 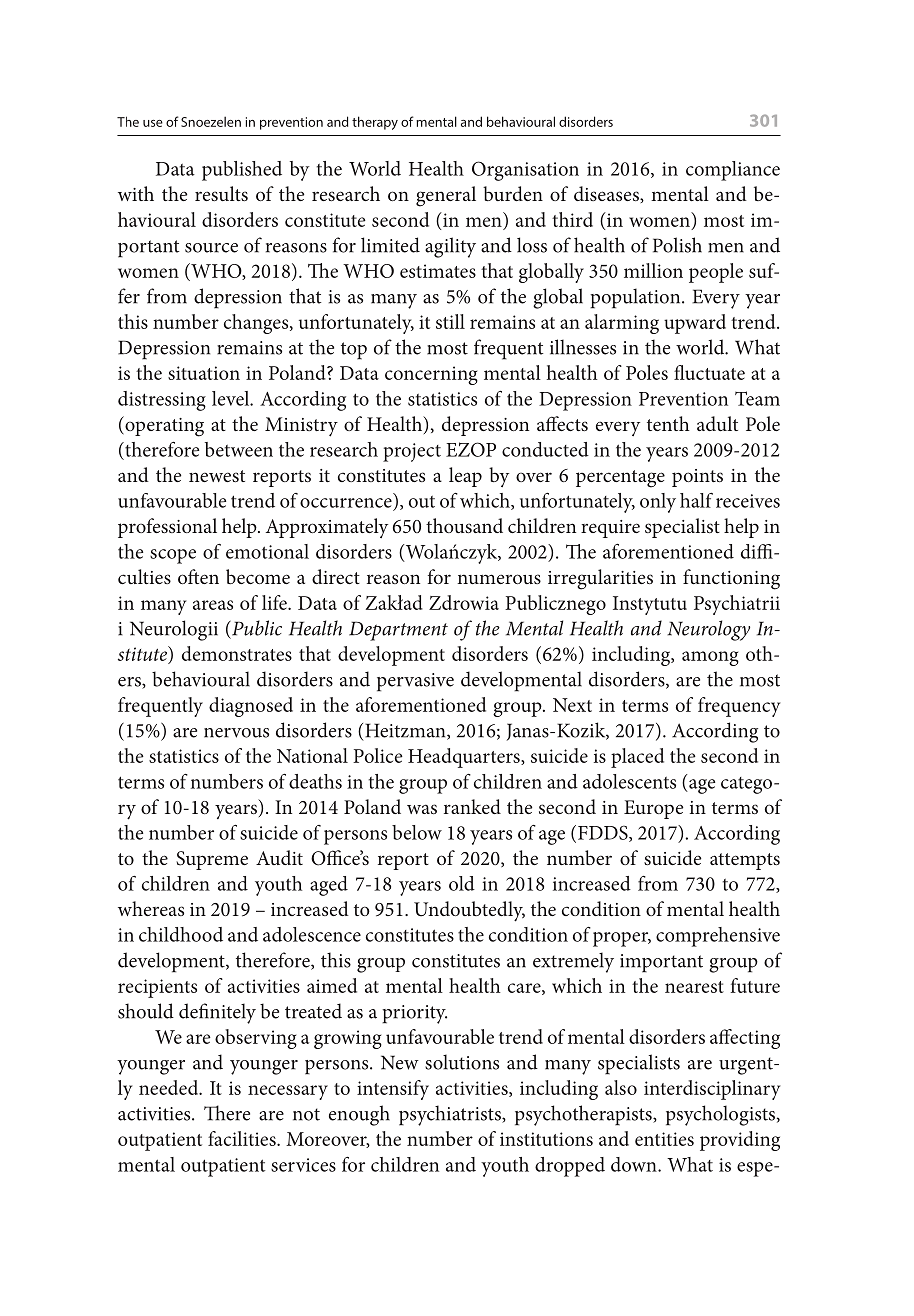 I want to click on psychiatrists, so click(x=451, y=1115).
